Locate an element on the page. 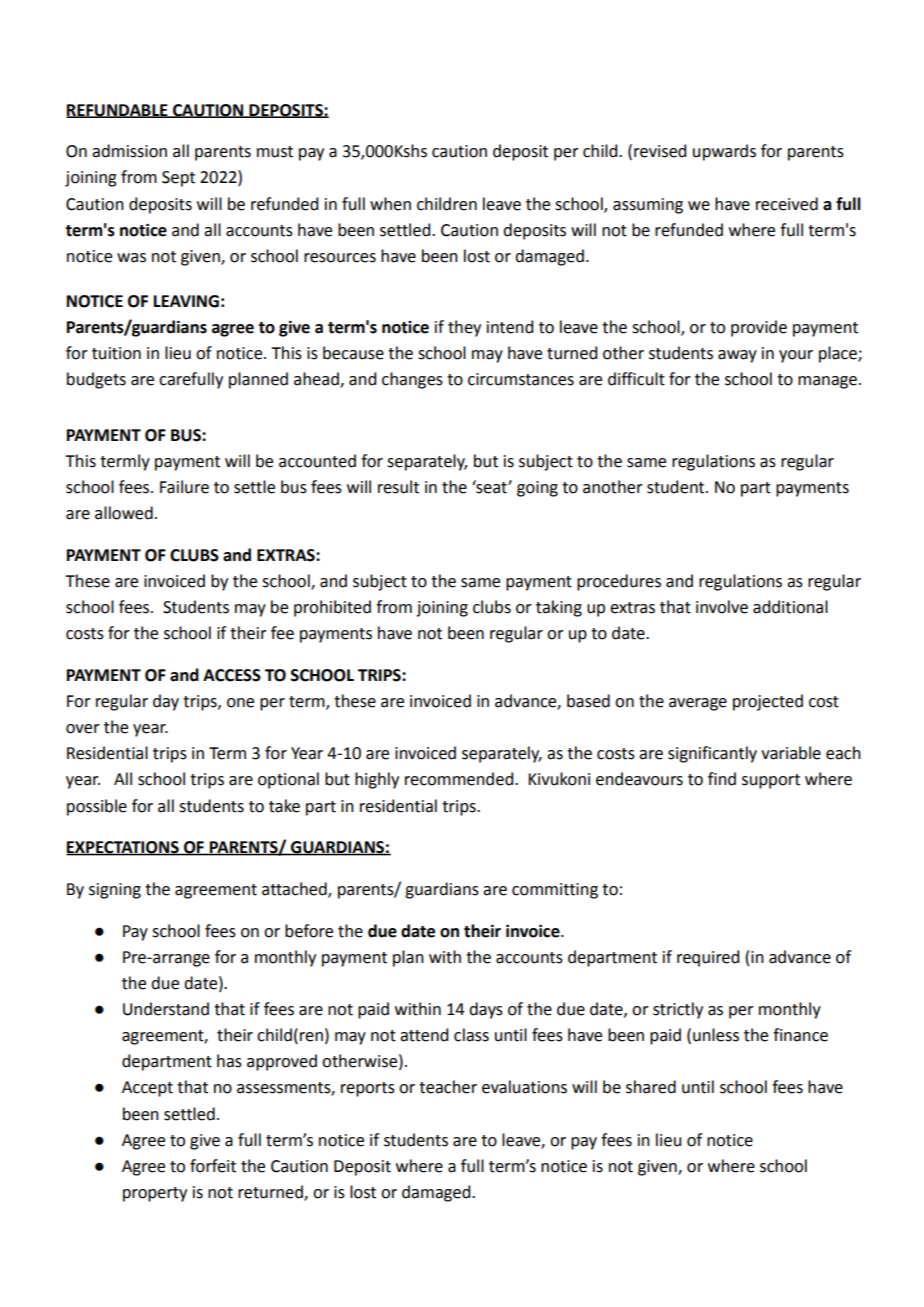  upwards is located at coordinates (724, 152).
